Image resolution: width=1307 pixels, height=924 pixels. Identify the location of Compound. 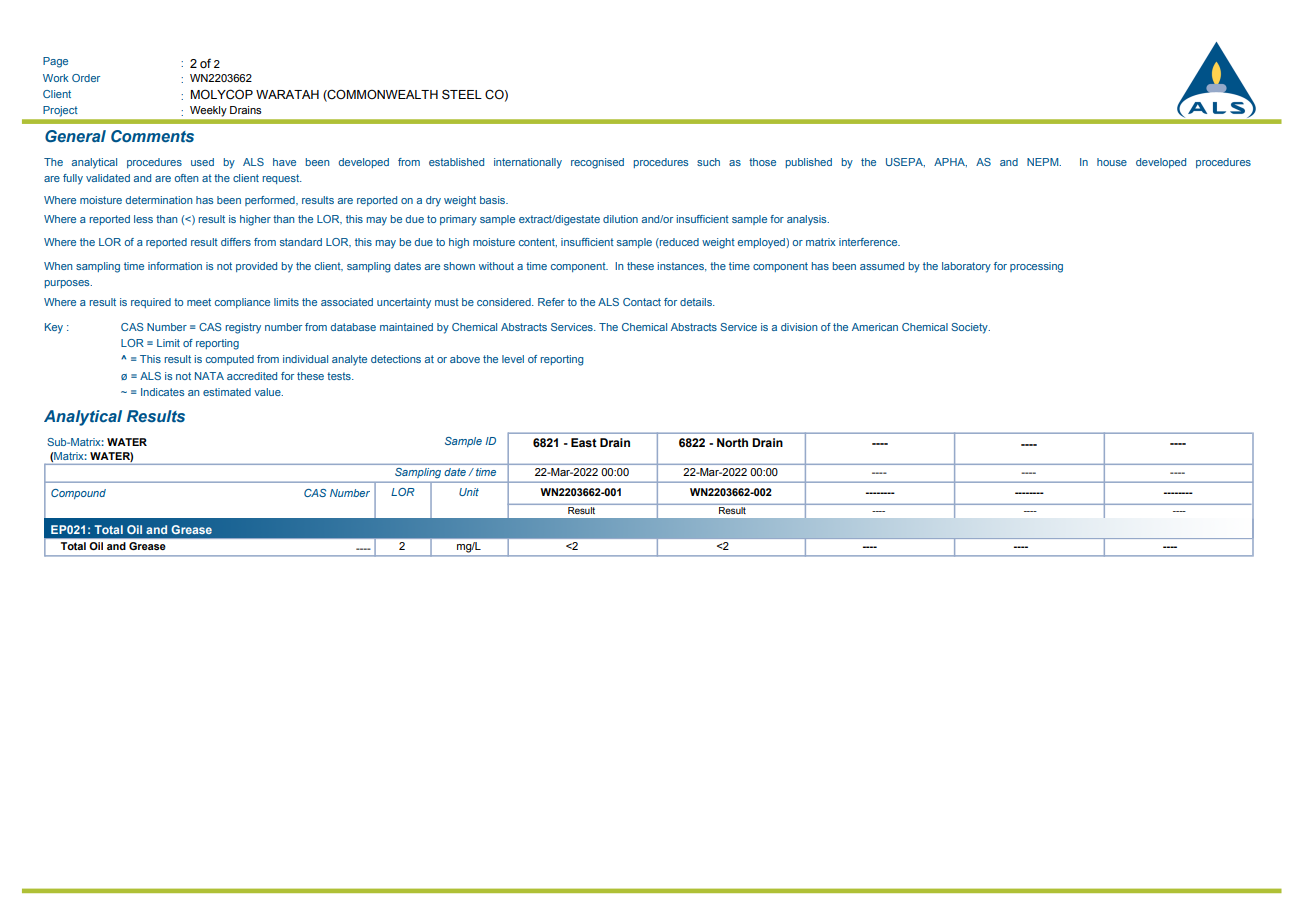
(78, 494).
